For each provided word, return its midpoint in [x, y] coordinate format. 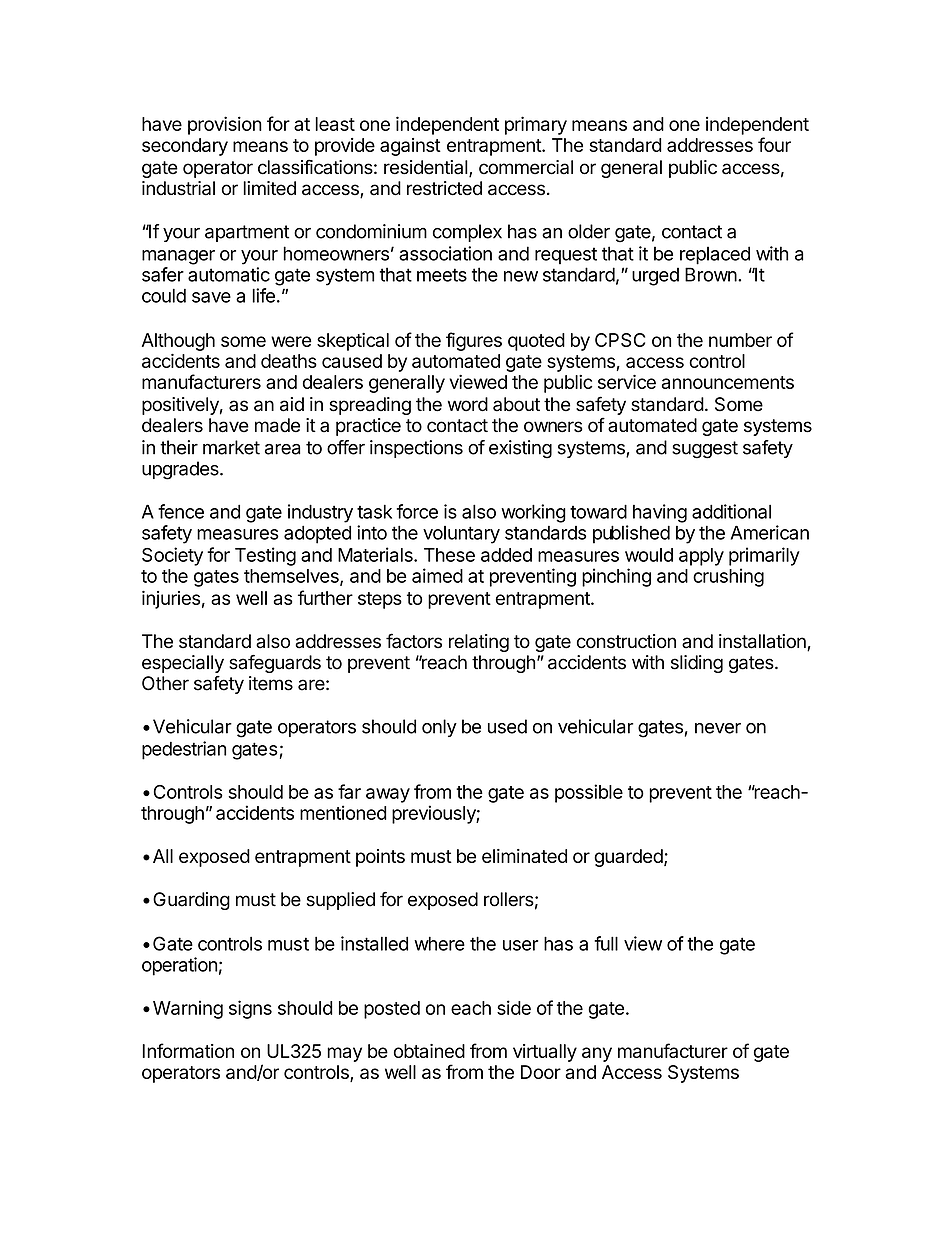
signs [250, 1009]
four [774, 144]
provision [225, 125]
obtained [429, 1051]
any [597, 1054]
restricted [444, 188]
